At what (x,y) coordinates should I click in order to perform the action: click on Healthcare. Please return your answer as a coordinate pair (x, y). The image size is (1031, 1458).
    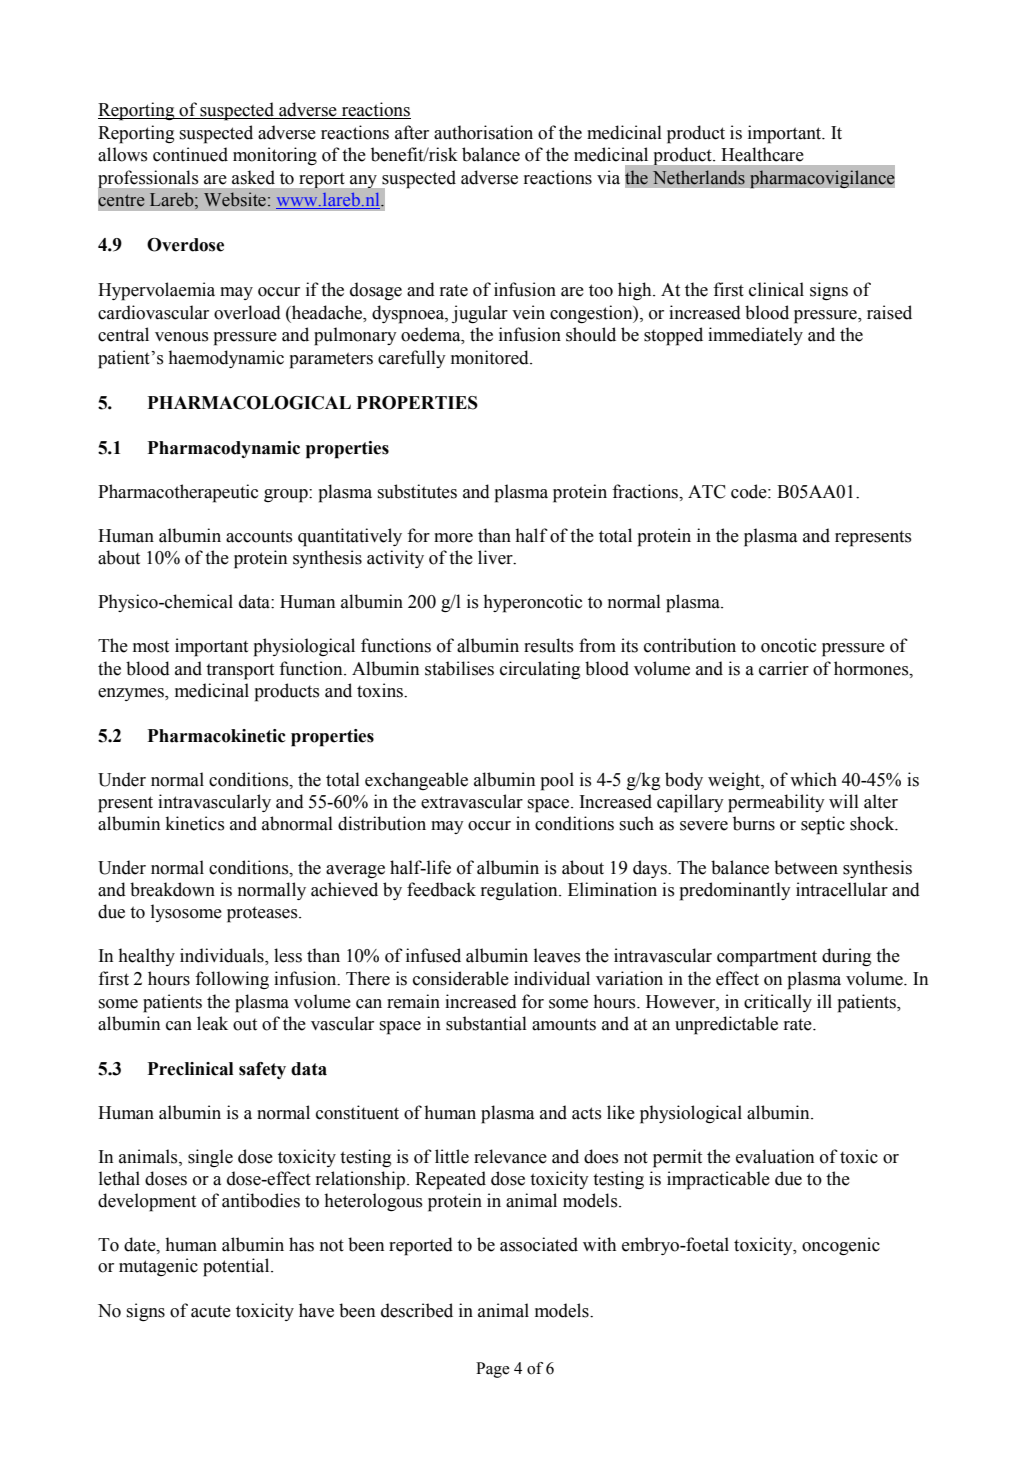
    Looking at the image, I should click on (762, 154).
